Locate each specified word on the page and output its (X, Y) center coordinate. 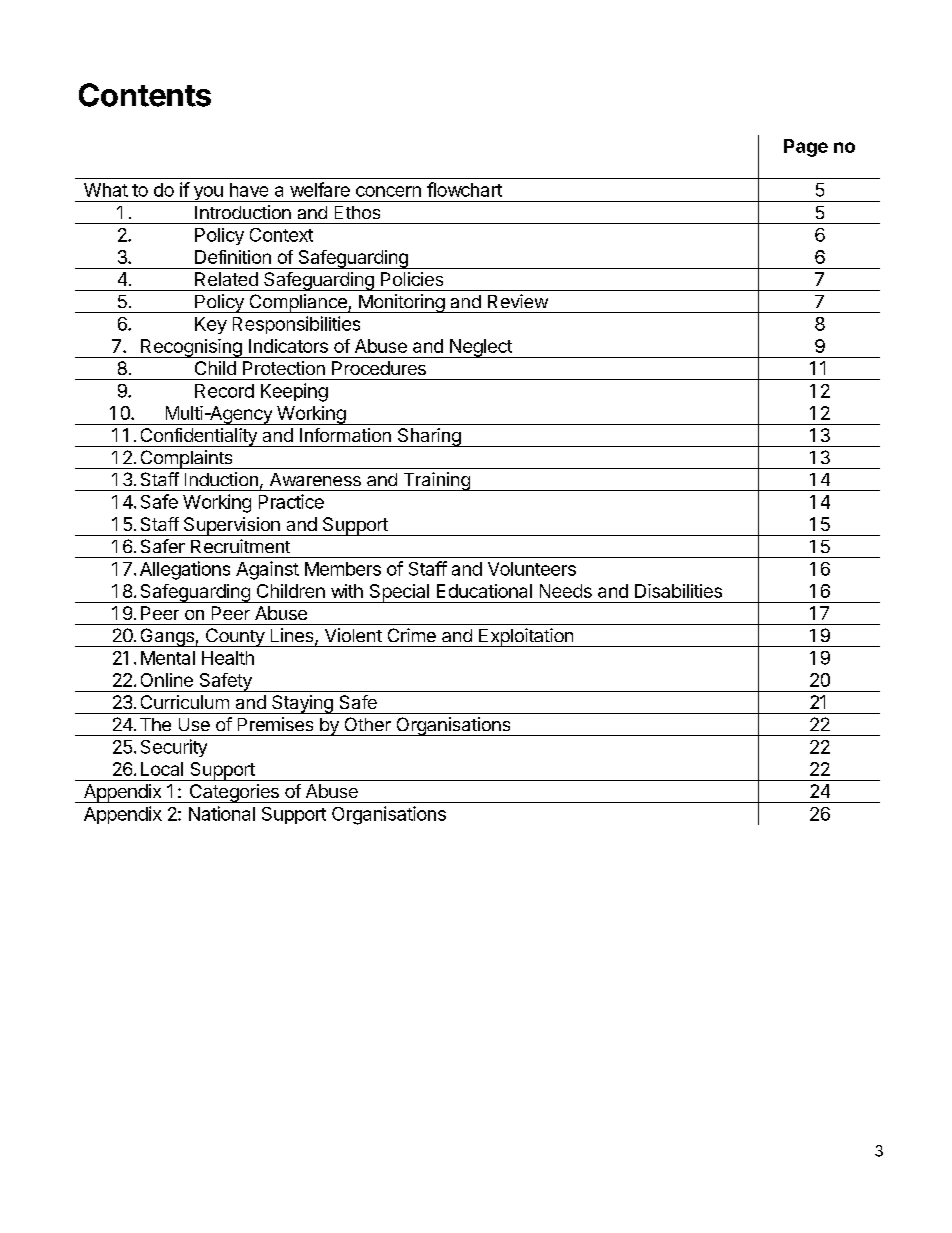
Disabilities (678, 591)
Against (267, 570)
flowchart (464, 189)
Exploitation (526, 637)
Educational (484, 591)
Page (806, 148)
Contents (145, 95)
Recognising (191, 348)
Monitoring (401, 303)
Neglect (481, 348)
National (222, 813)
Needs (566, 591)
